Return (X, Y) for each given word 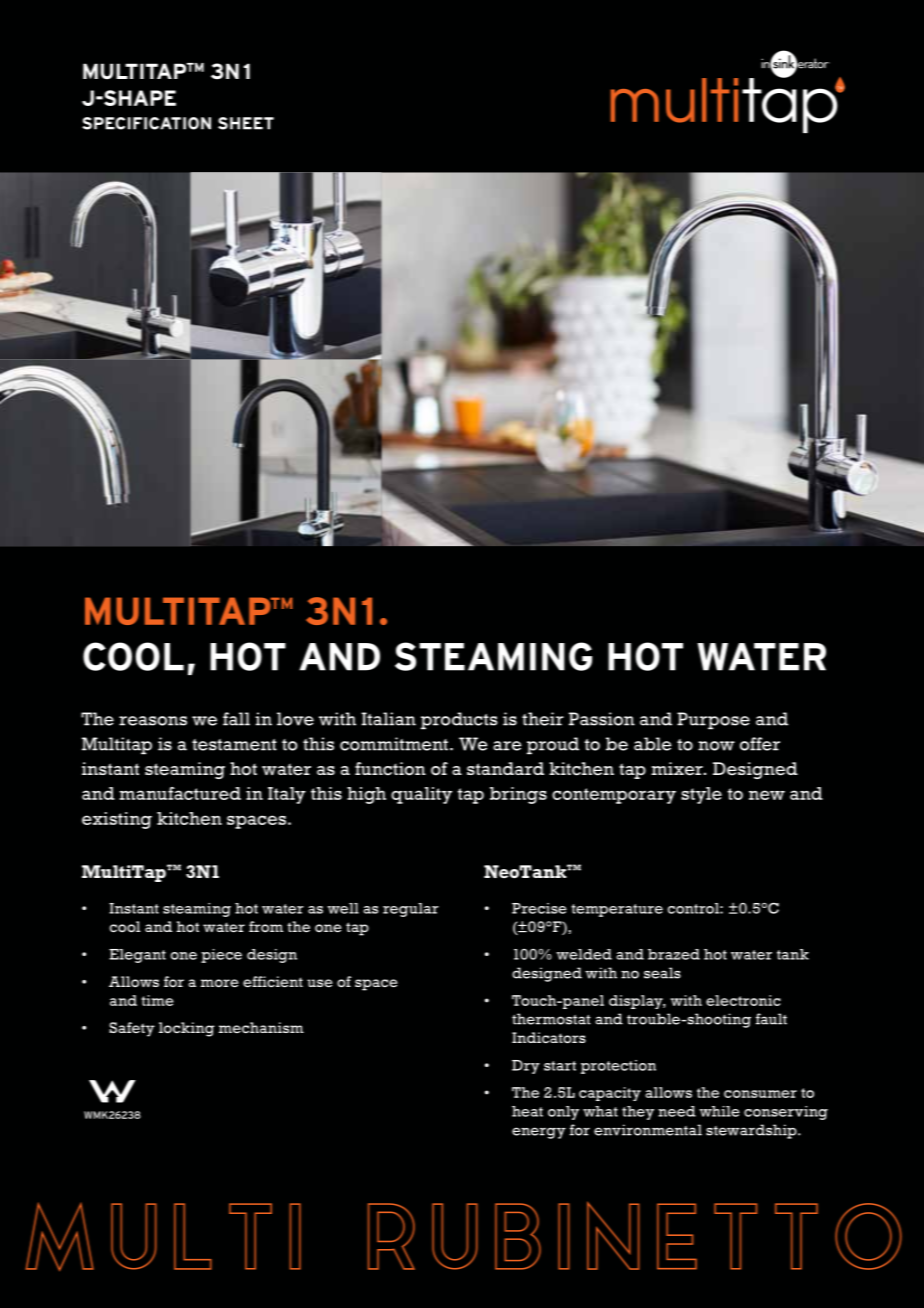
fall (236, 719)
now (716, 746)
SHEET (246, 123)
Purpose (713, 721)
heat (527, 1111)
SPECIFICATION (146, 123)
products (459, 721)
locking (187, 1029)
